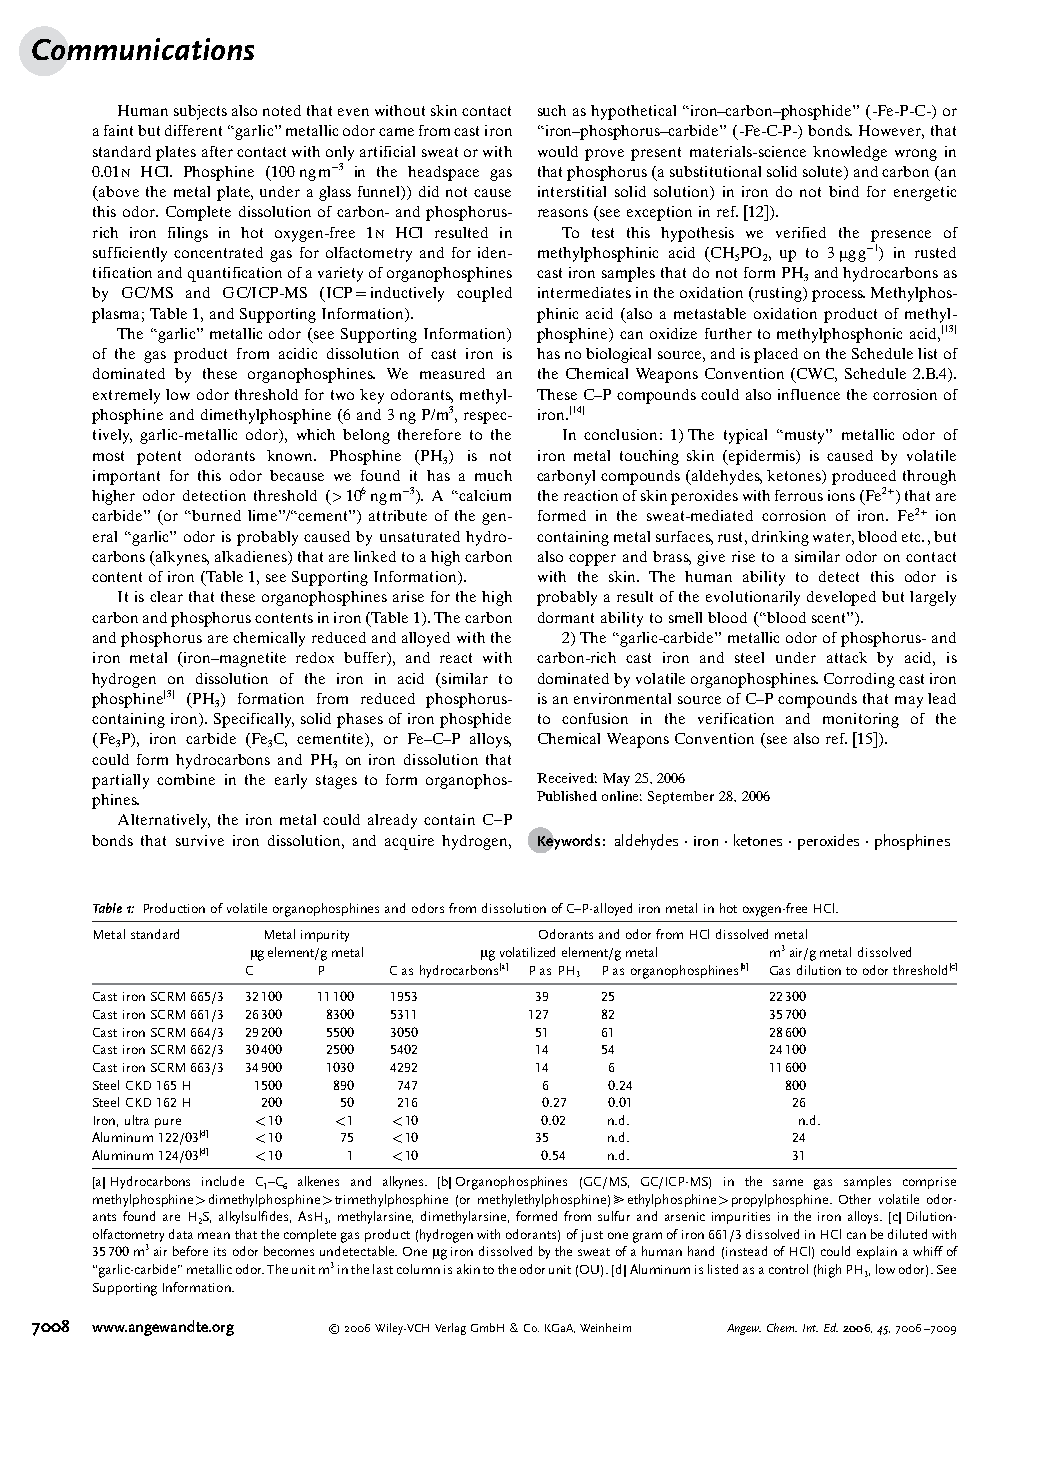  Describe the element at coordinates (833, 537) in the page. I see `water` at that location.
